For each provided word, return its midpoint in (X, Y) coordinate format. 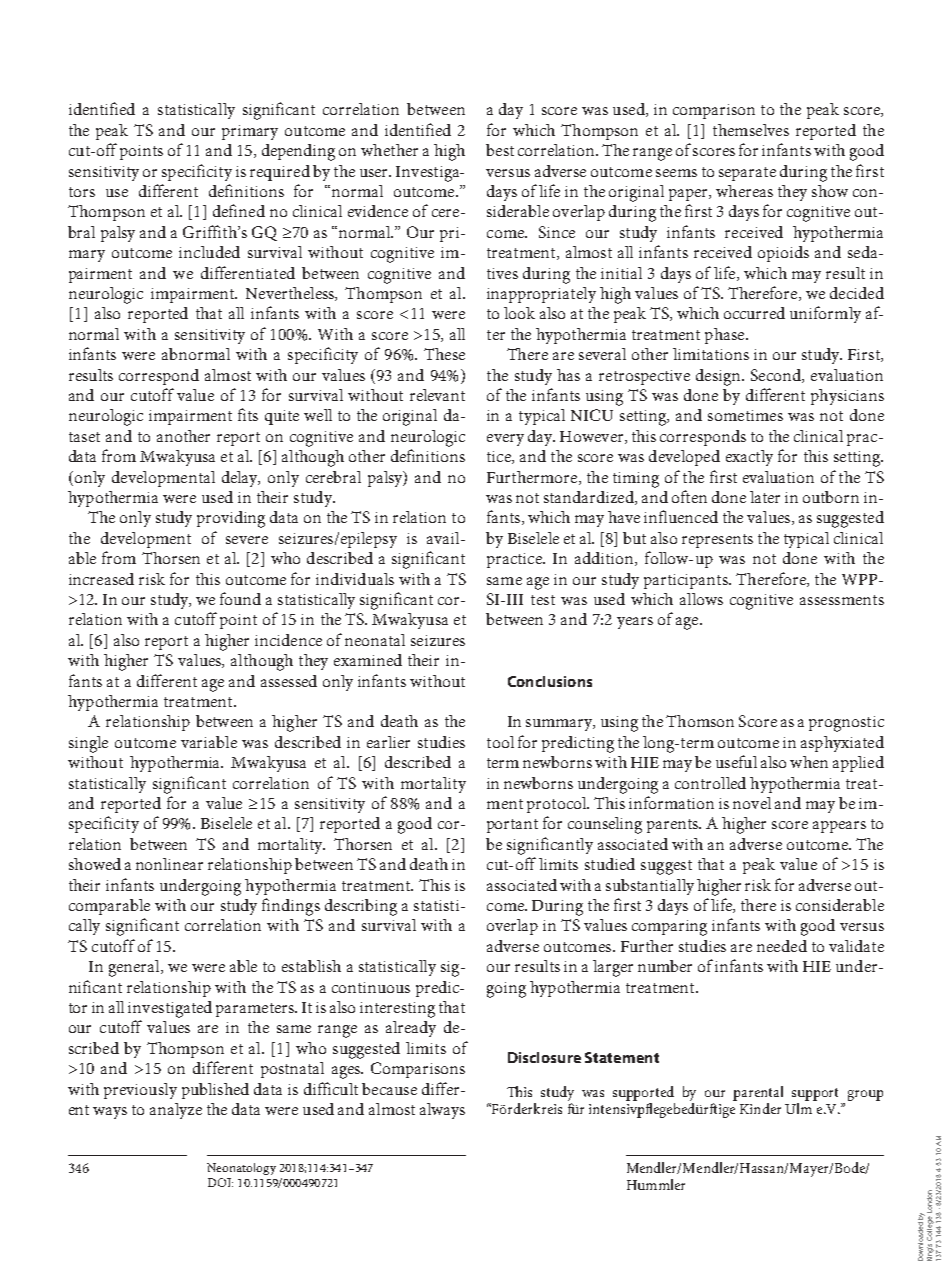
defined (239, 210)
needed (782, 946)
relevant (437, 395)
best (500, 150)
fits (248, 414)
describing (361, 907)
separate (747, 174)
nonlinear (169, 864)
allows (701, 599)
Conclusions (550, 681)
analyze (176, 1111)
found (240, 598)
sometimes (745, 415)
